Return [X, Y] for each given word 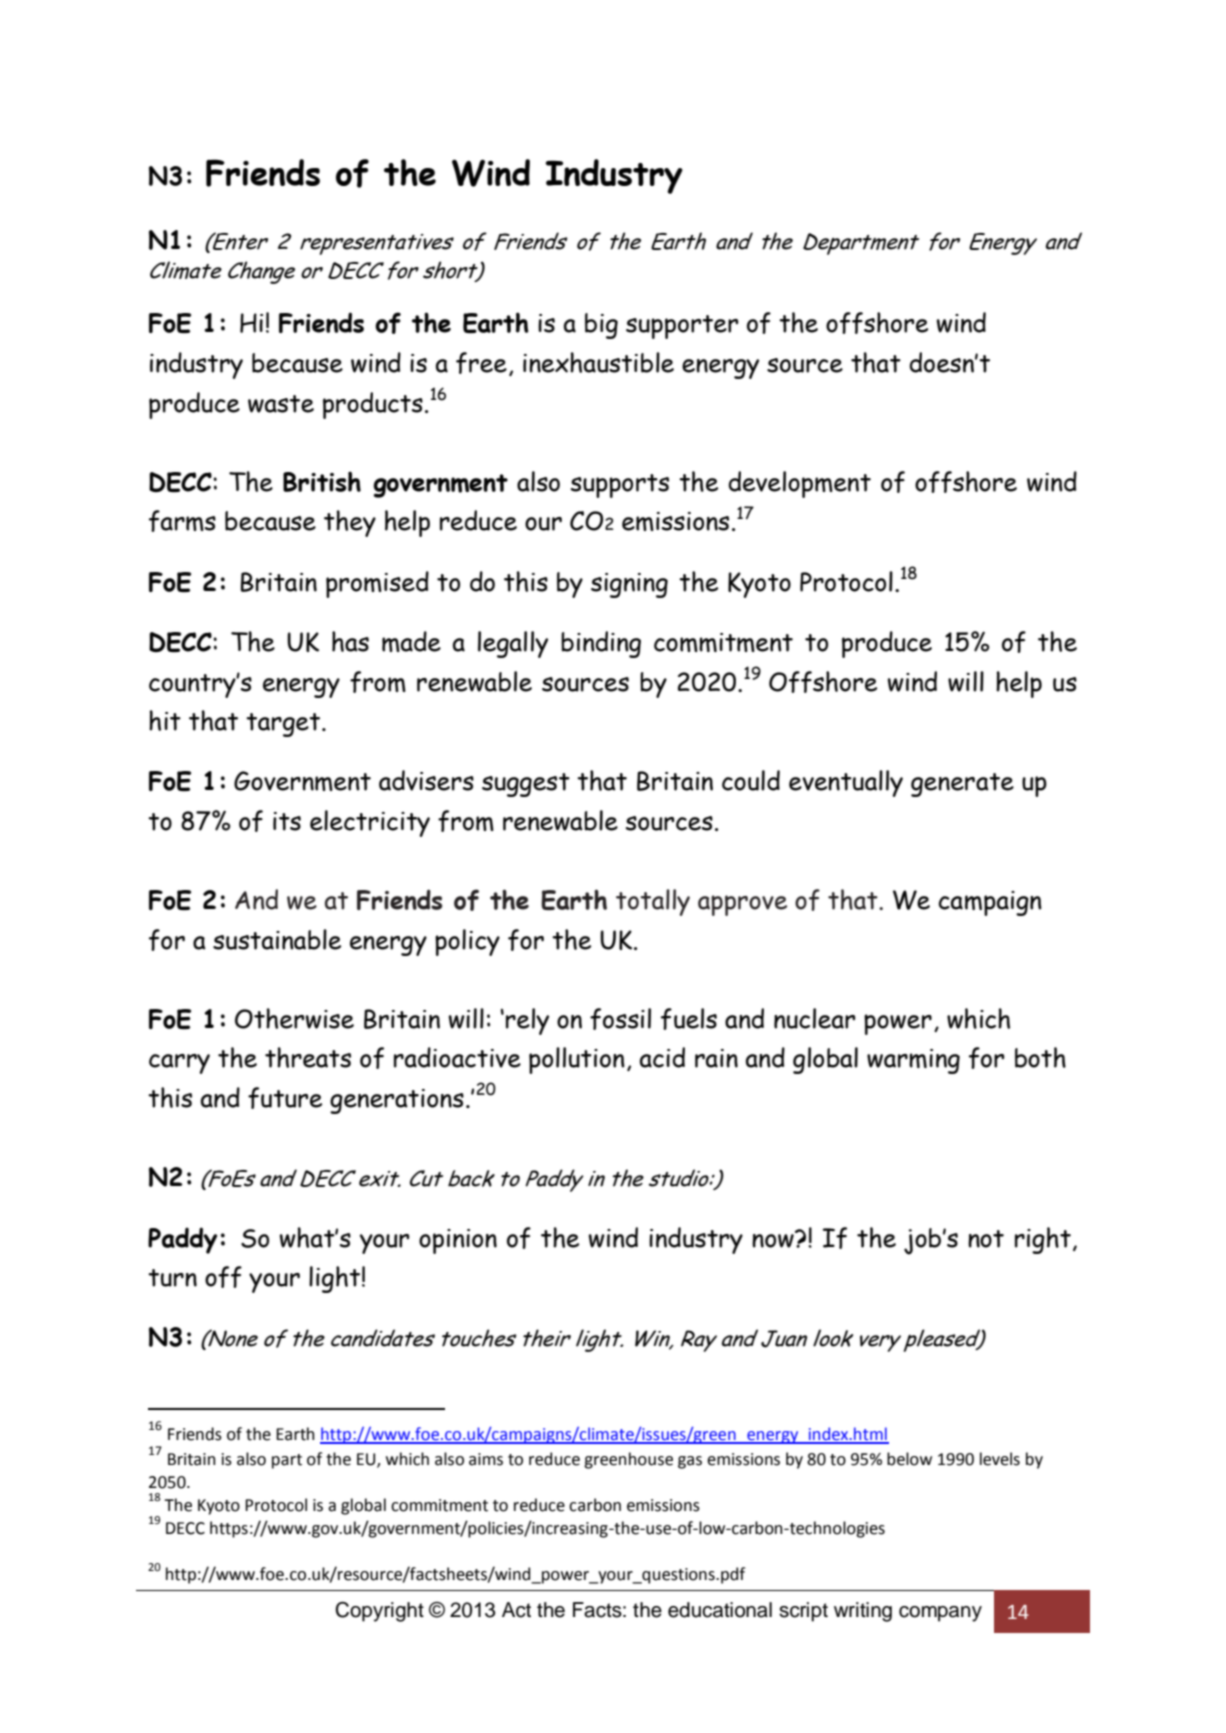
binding [601, 644]
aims [486, 1459]
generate [962, 785]
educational [720, 1610]
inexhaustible [598, 362]
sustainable [277, 939]
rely [527, 1021]
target [284, 725]
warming [913, 1061]
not [986, 1239]
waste [281, 404]
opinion [458, 1241]
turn [172, 1278]
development [799, 484]
